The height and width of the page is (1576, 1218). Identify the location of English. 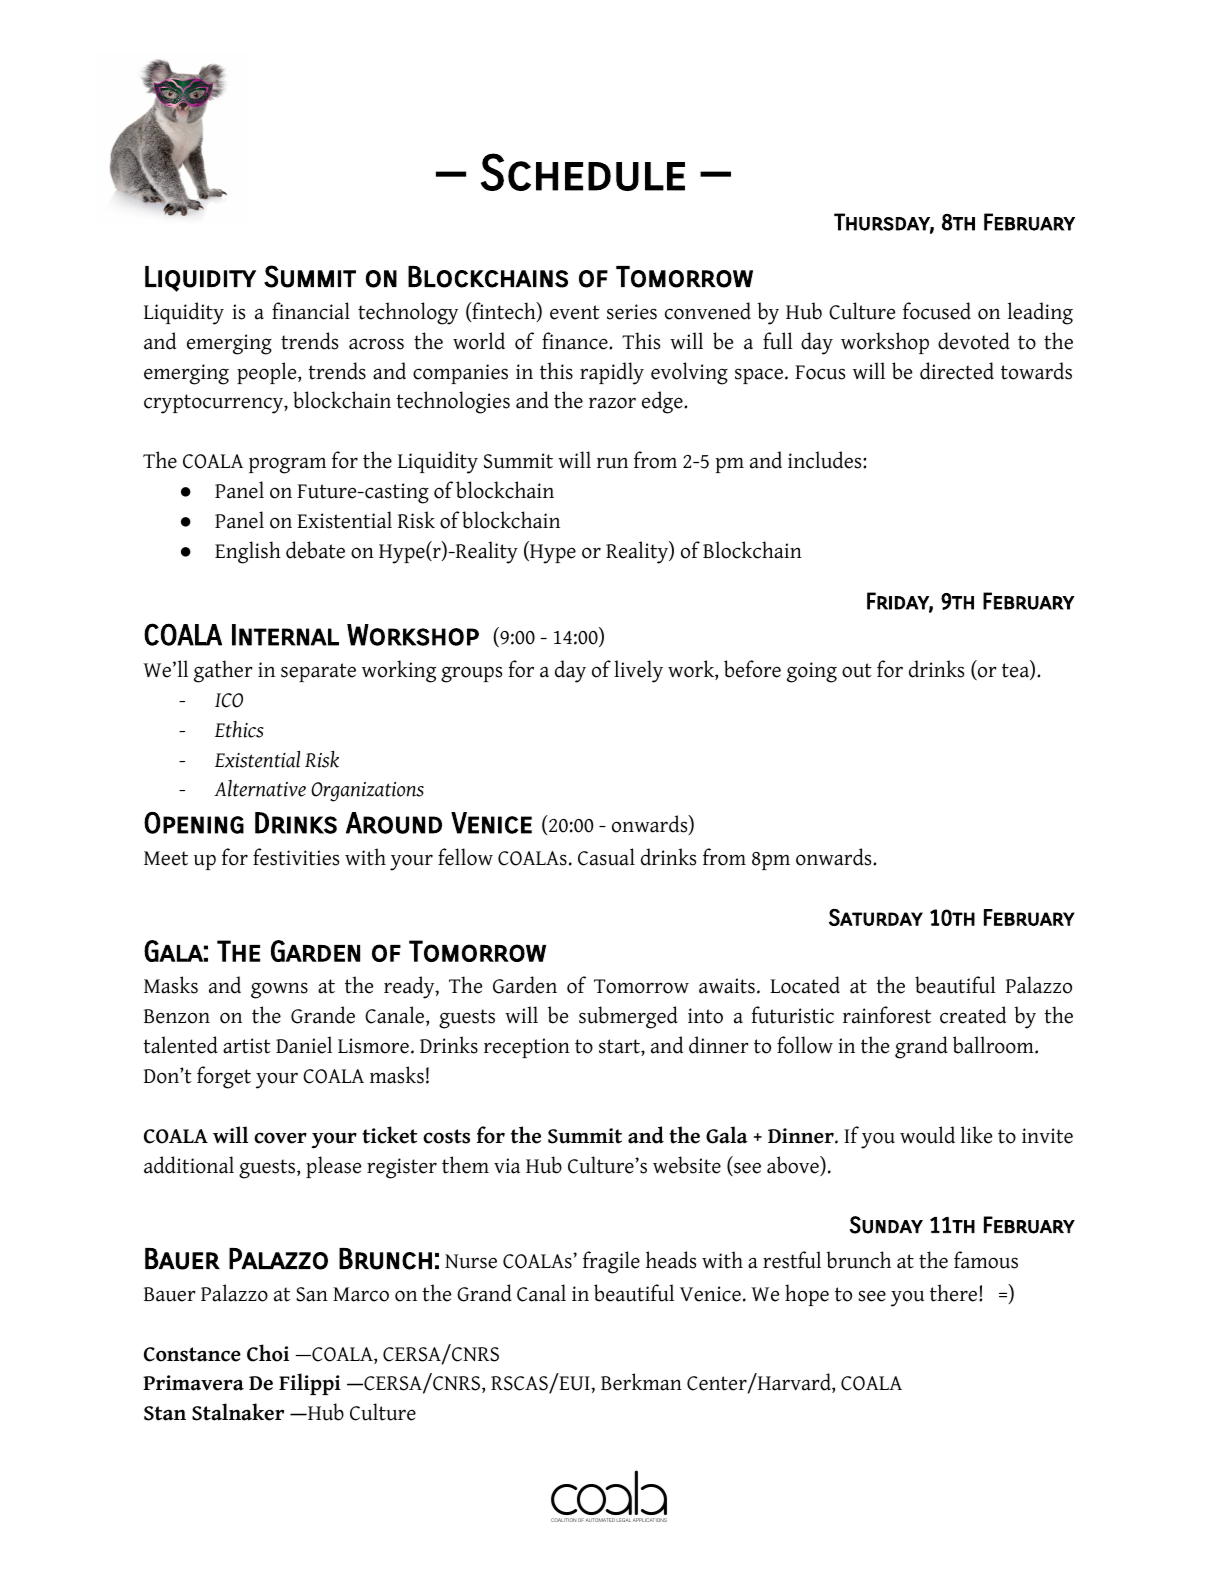
(248, 552).
